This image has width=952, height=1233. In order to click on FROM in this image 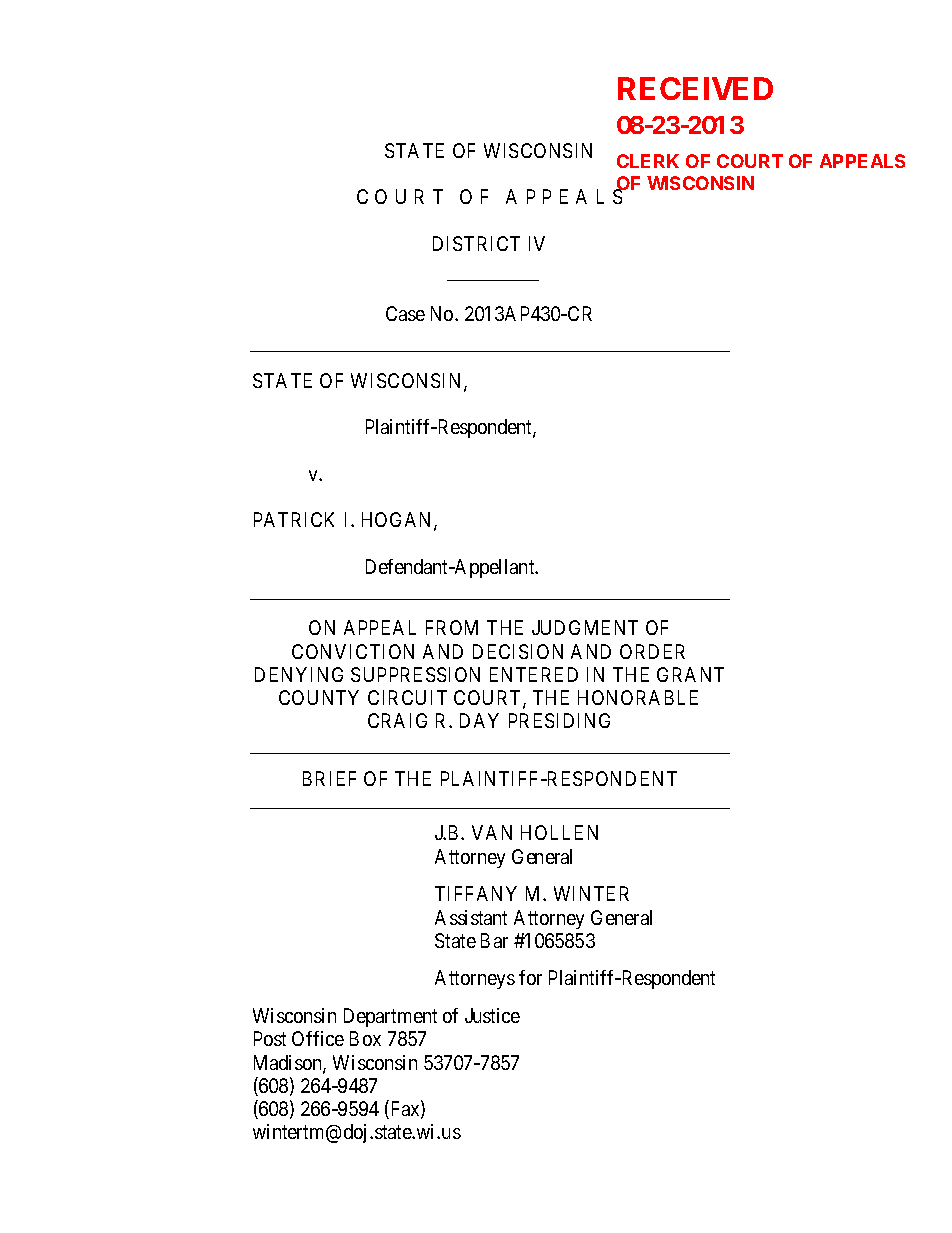, I will do `click(452, 627)`.
